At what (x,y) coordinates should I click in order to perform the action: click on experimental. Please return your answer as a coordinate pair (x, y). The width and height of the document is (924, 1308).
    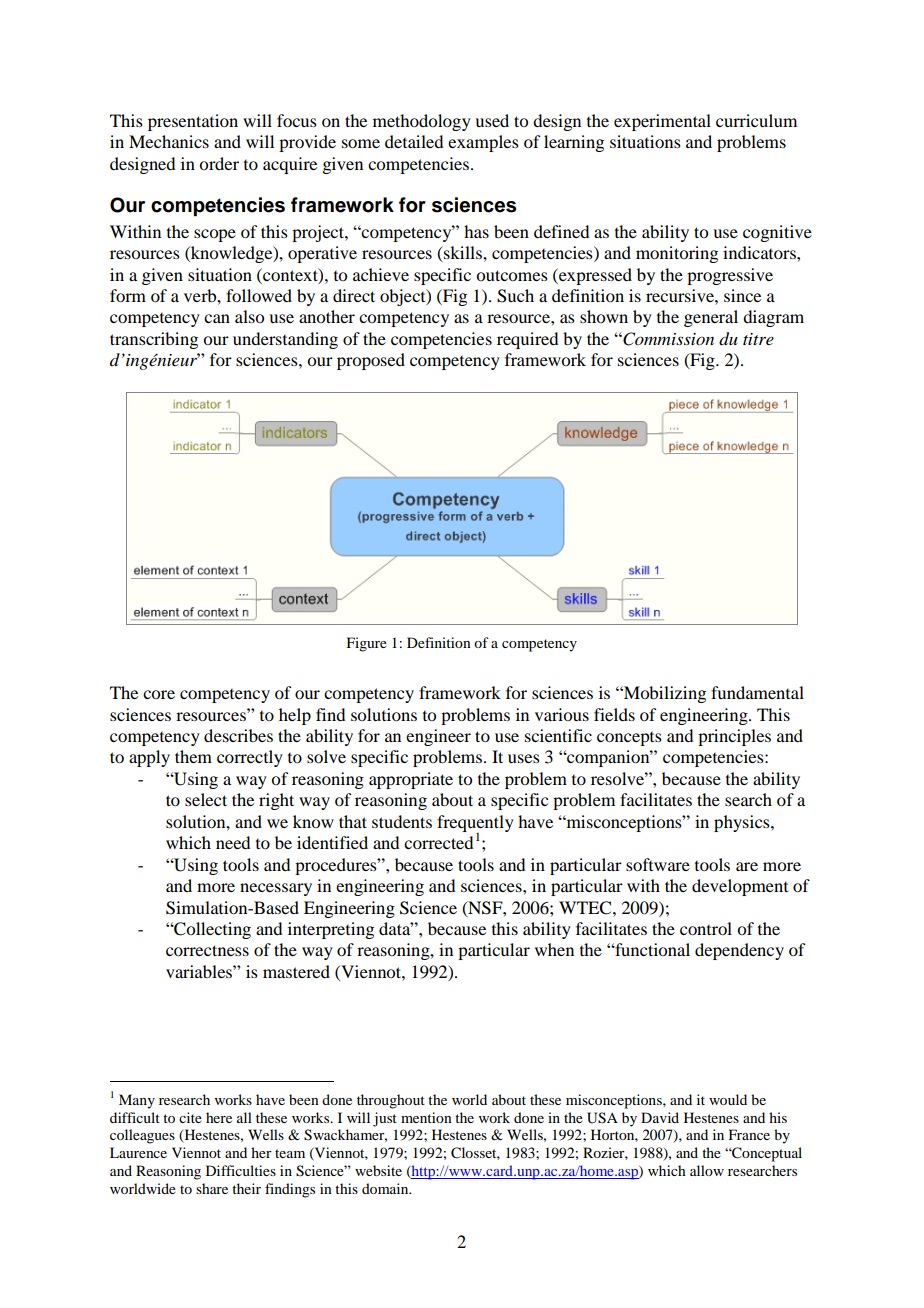
    Looking at the image, I should click on (662, 122).
